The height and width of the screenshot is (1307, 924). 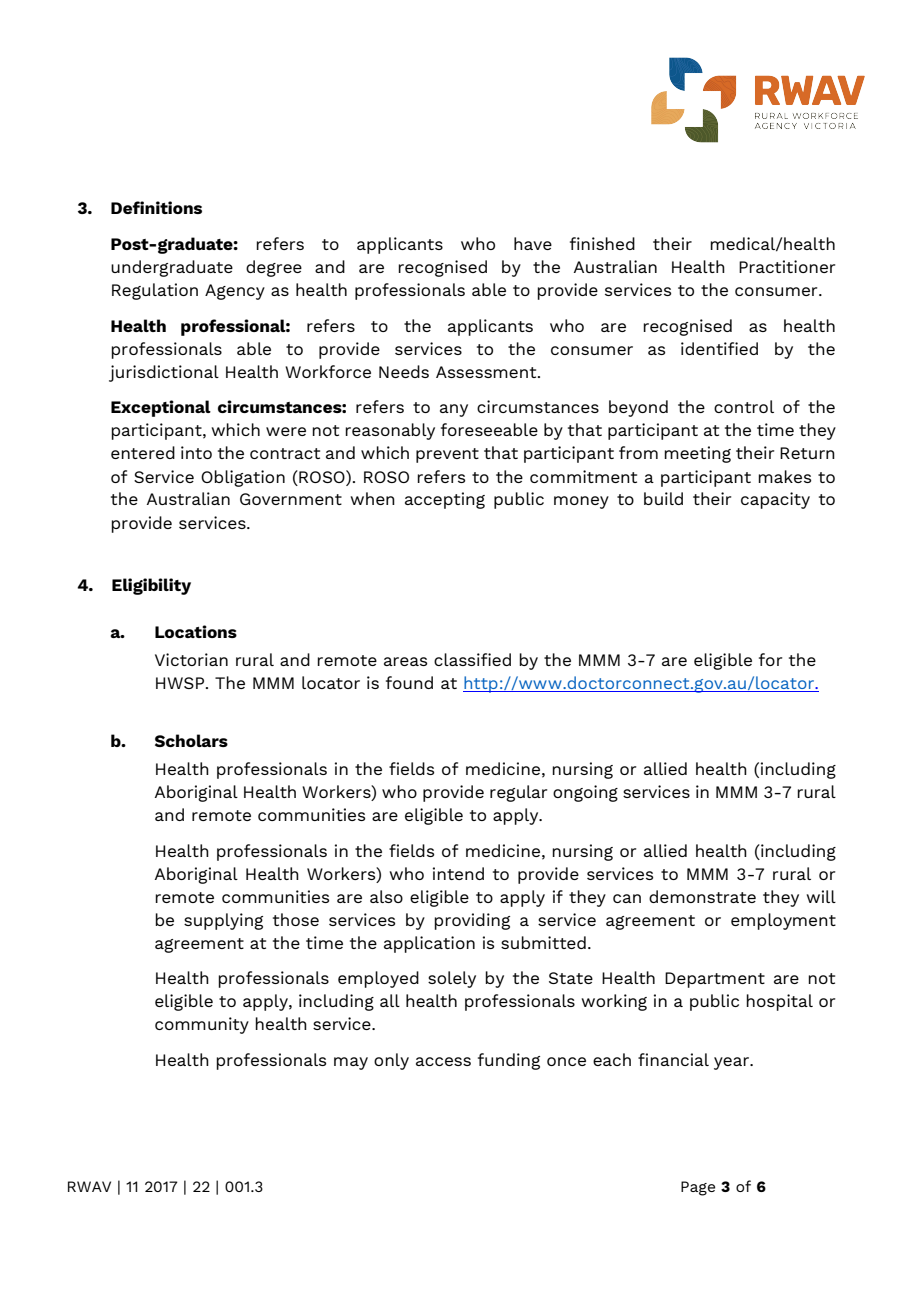 What do you see at coordinates (291, 499) in the screenshot?
I see `Government` at bounding box center [291, 499].
